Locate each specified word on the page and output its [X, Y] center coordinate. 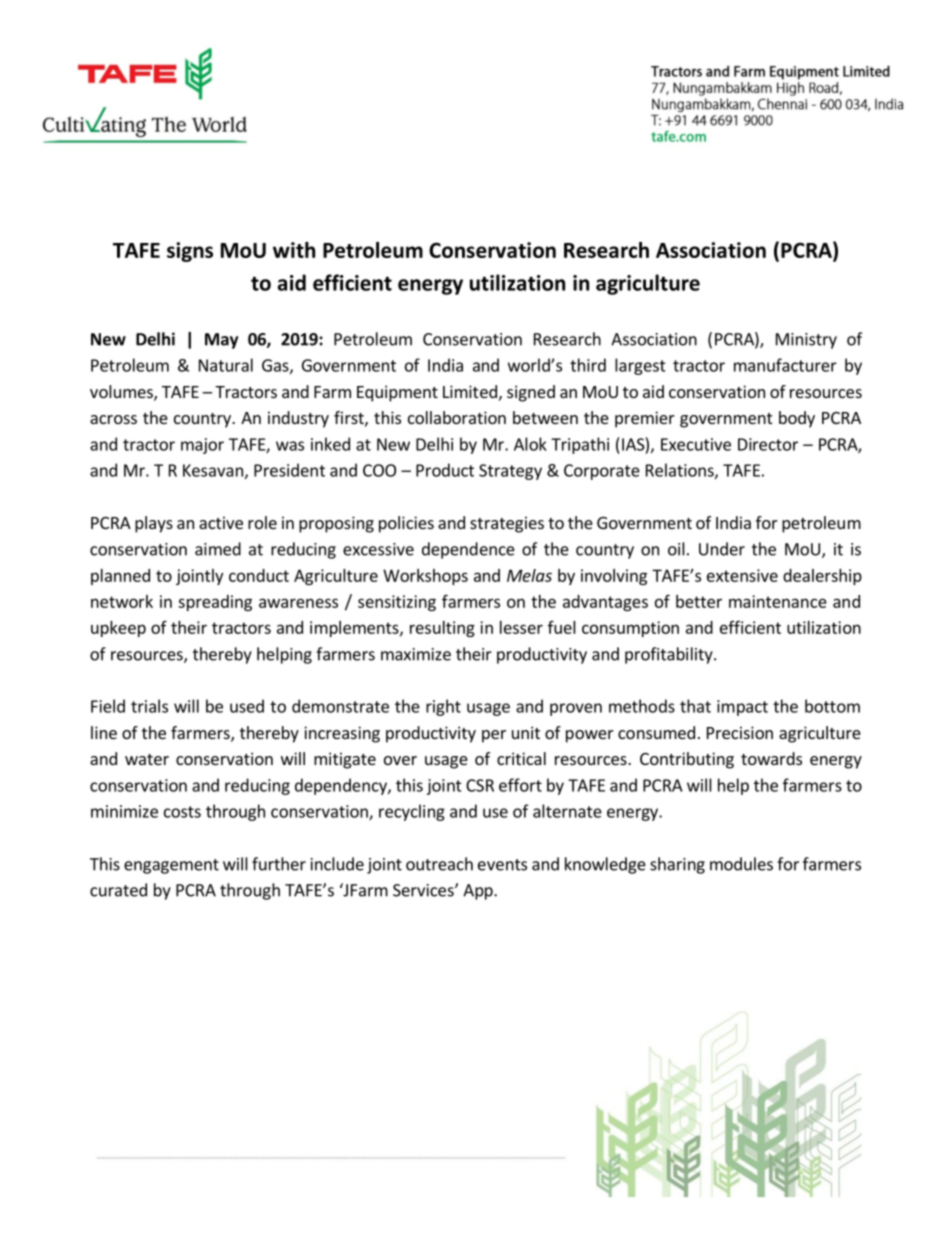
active [221, 522]
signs [190, 252]
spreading [215, 603]
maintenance [778, 601]
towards [771, 758]
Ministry [806, 341]
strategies [507, 524]
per [494, 736]
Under [722, 549]
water [147, 759]
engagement [171, 866]
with [294, 250]
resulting [442, 629]
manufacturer [785, 365]
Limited [470, 391]
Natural [226, 365]
